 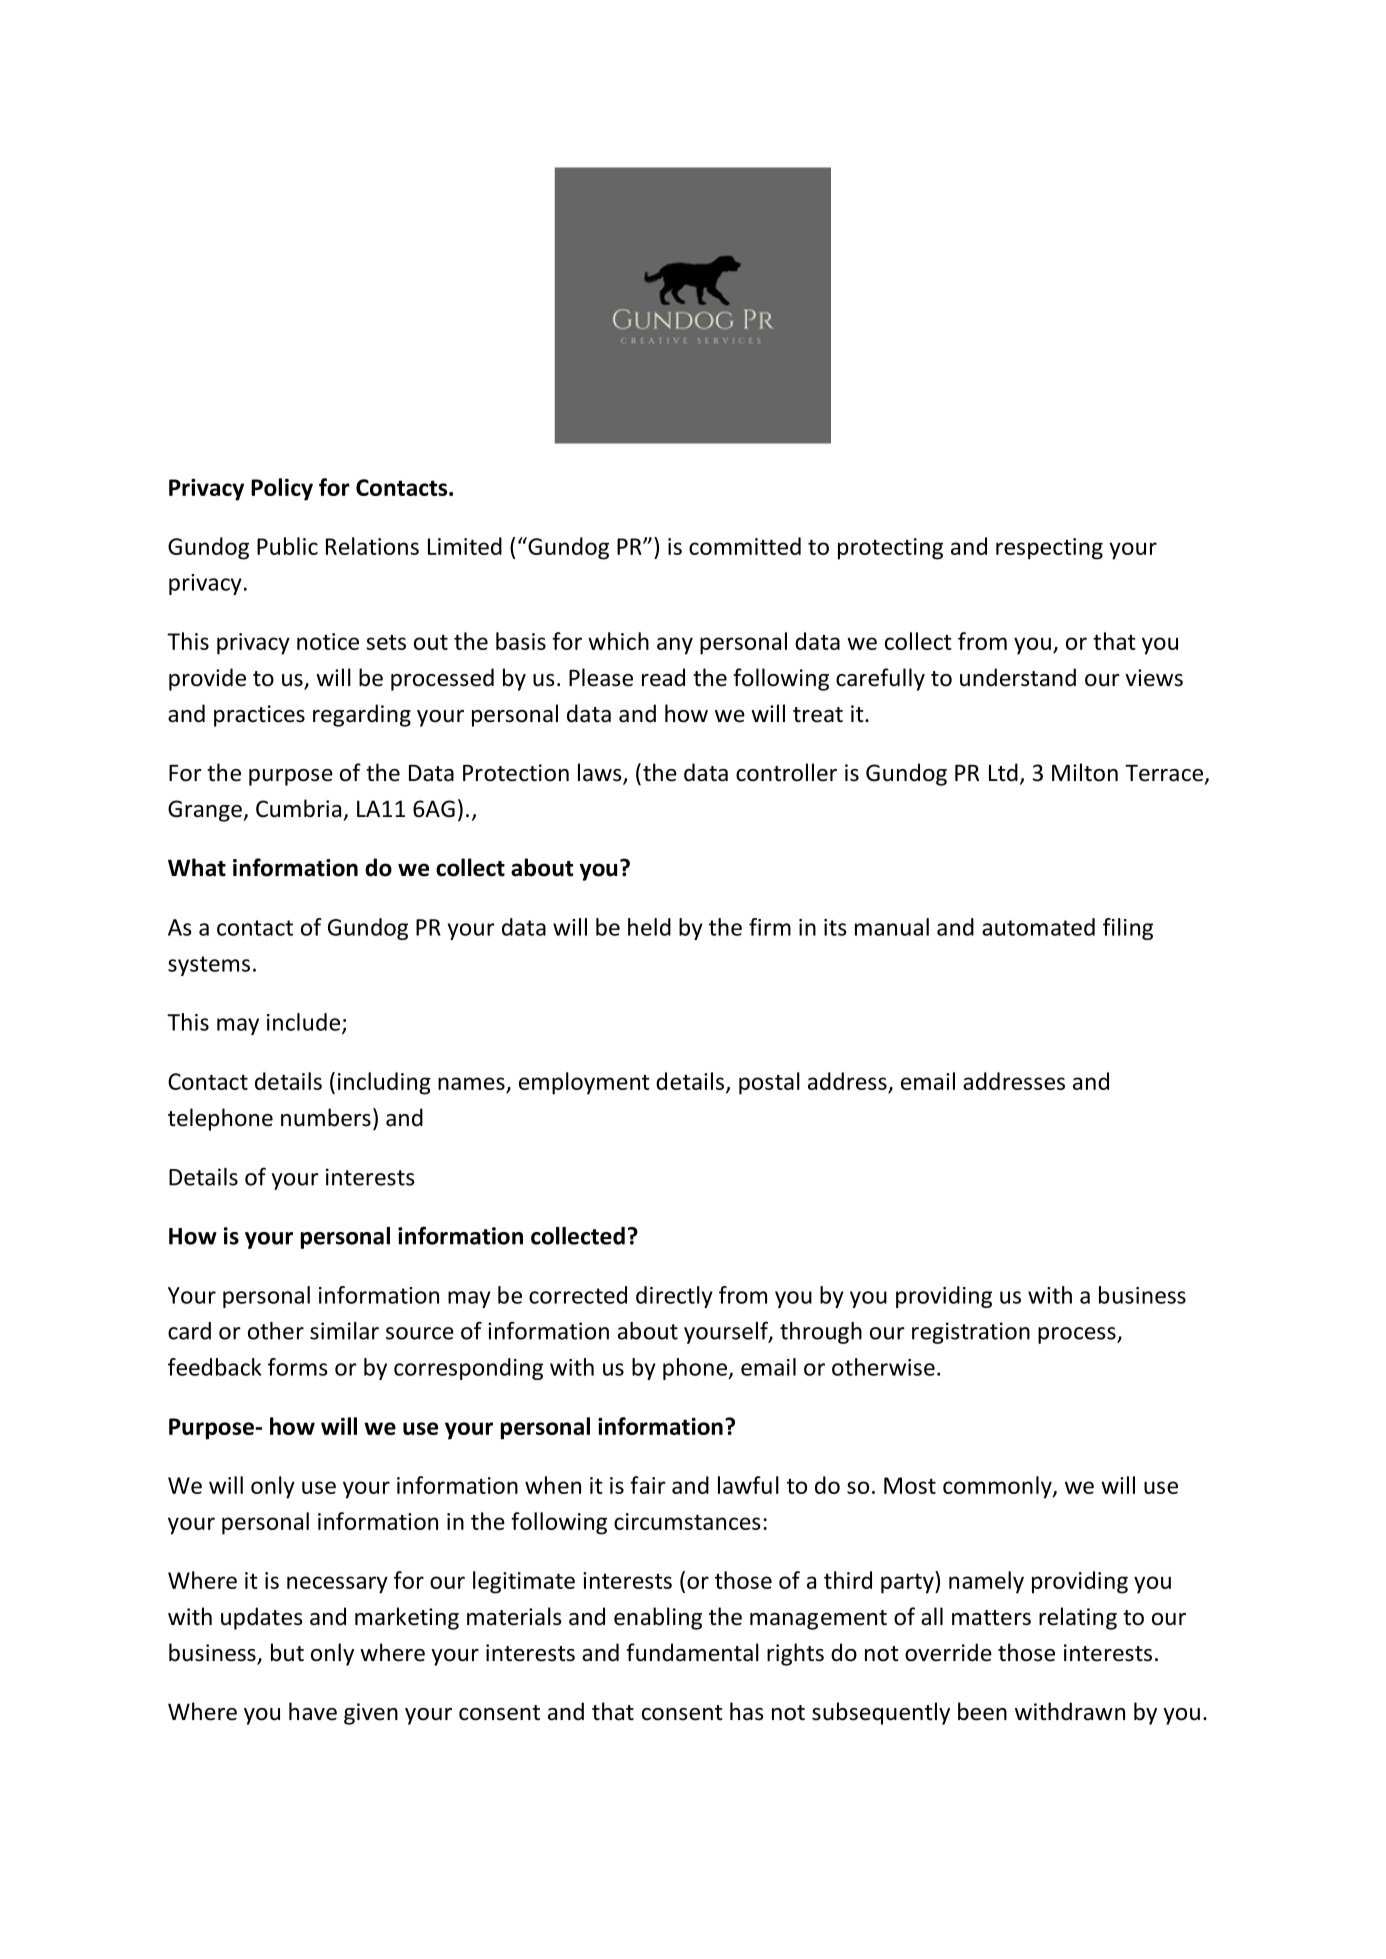 I want to click on but, so click(x=287, y=1652).
